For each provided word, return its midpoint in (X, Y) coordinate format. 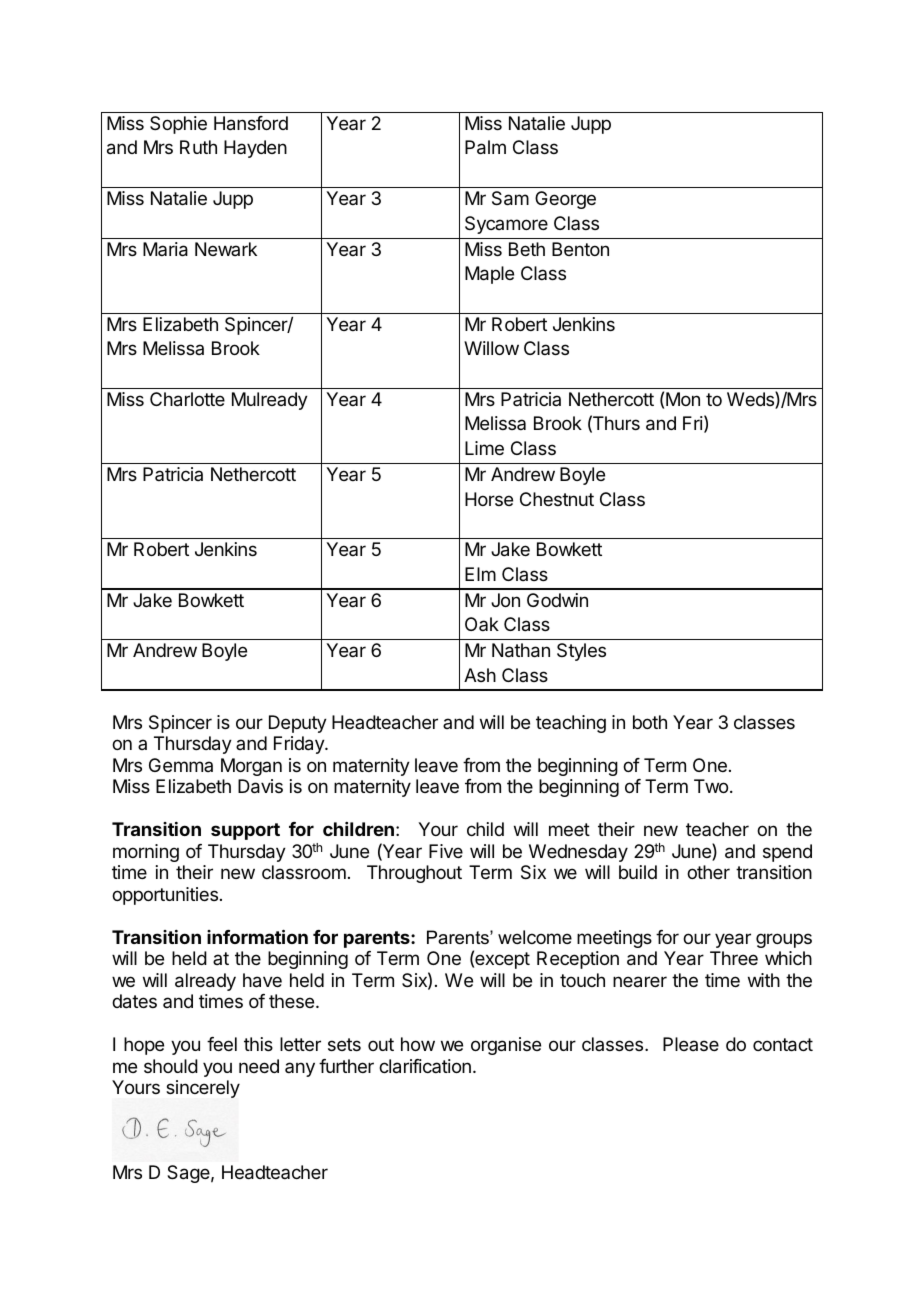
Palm (485, 147)
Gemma (181, 765)
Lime (484, 448)
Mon (683, 399)
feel (222, 1044)
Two (711, 786)
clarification (425, 1066)
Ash (480, 675)
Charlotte (187, 399)
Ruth (198, 147)
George (565, 200)
